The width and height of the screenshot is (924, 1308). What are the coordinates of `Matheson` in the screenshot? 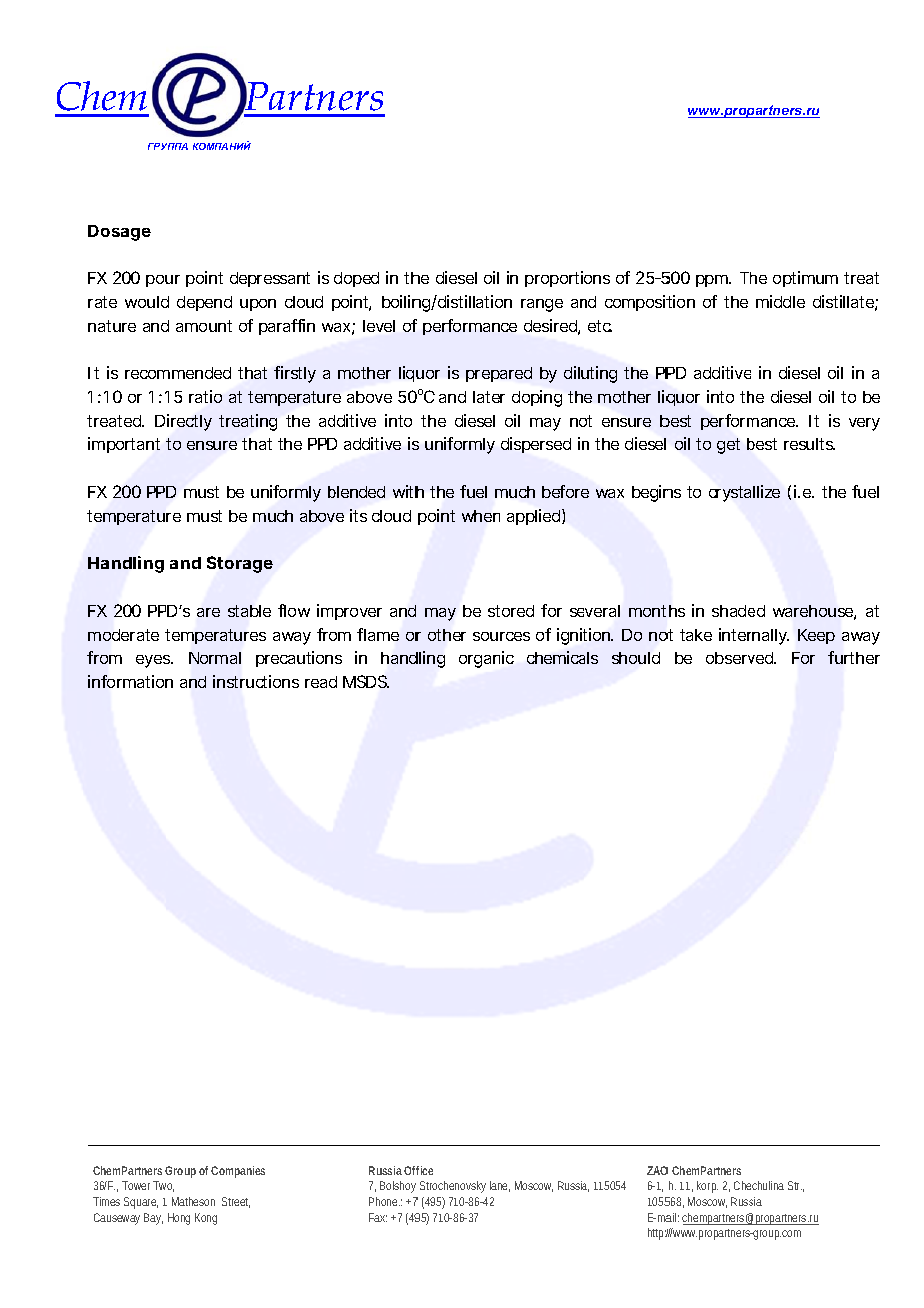 It's located at (193, 1201).
